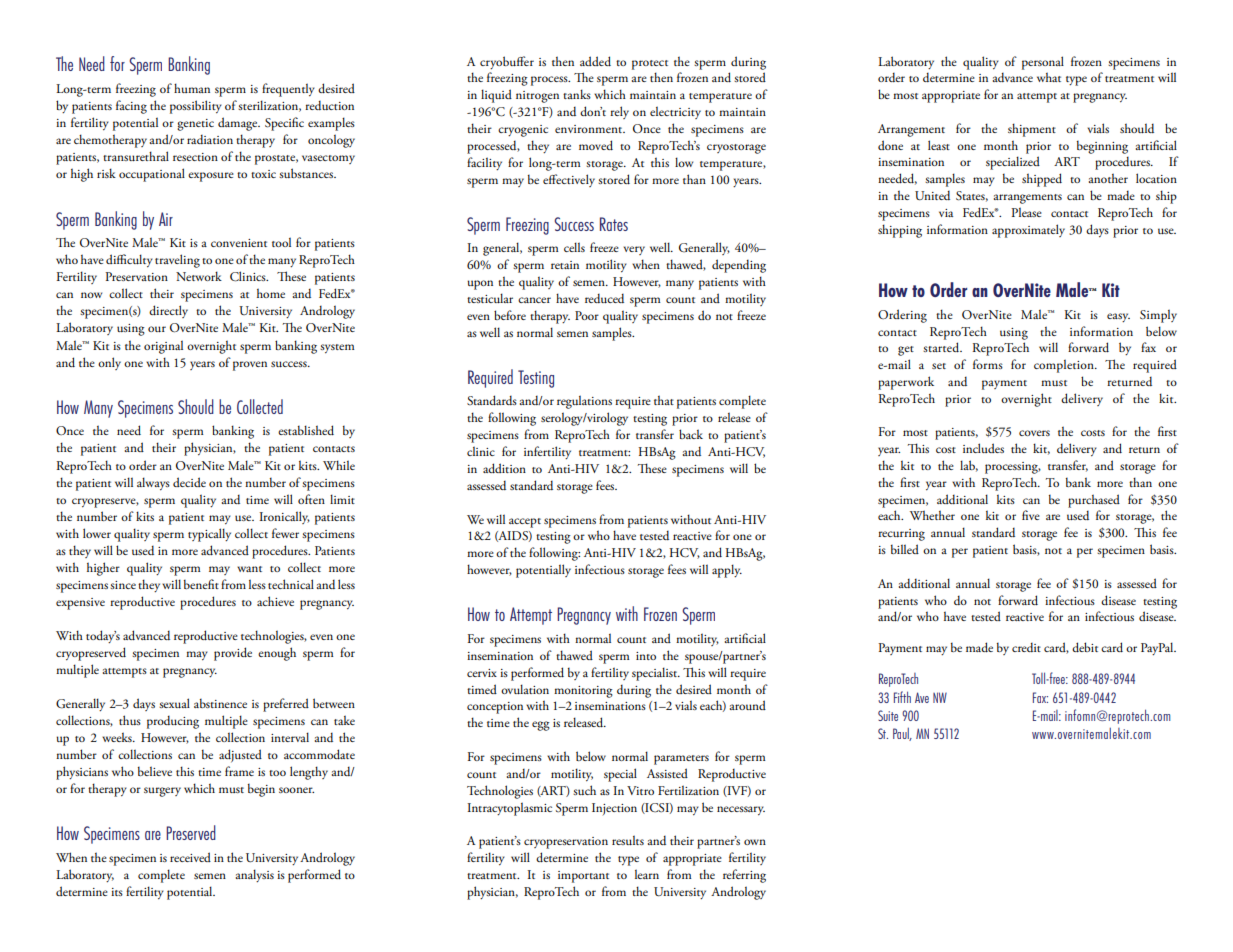 This document has height=952, width=1233. I want to click on what, so click(1049, 77).
